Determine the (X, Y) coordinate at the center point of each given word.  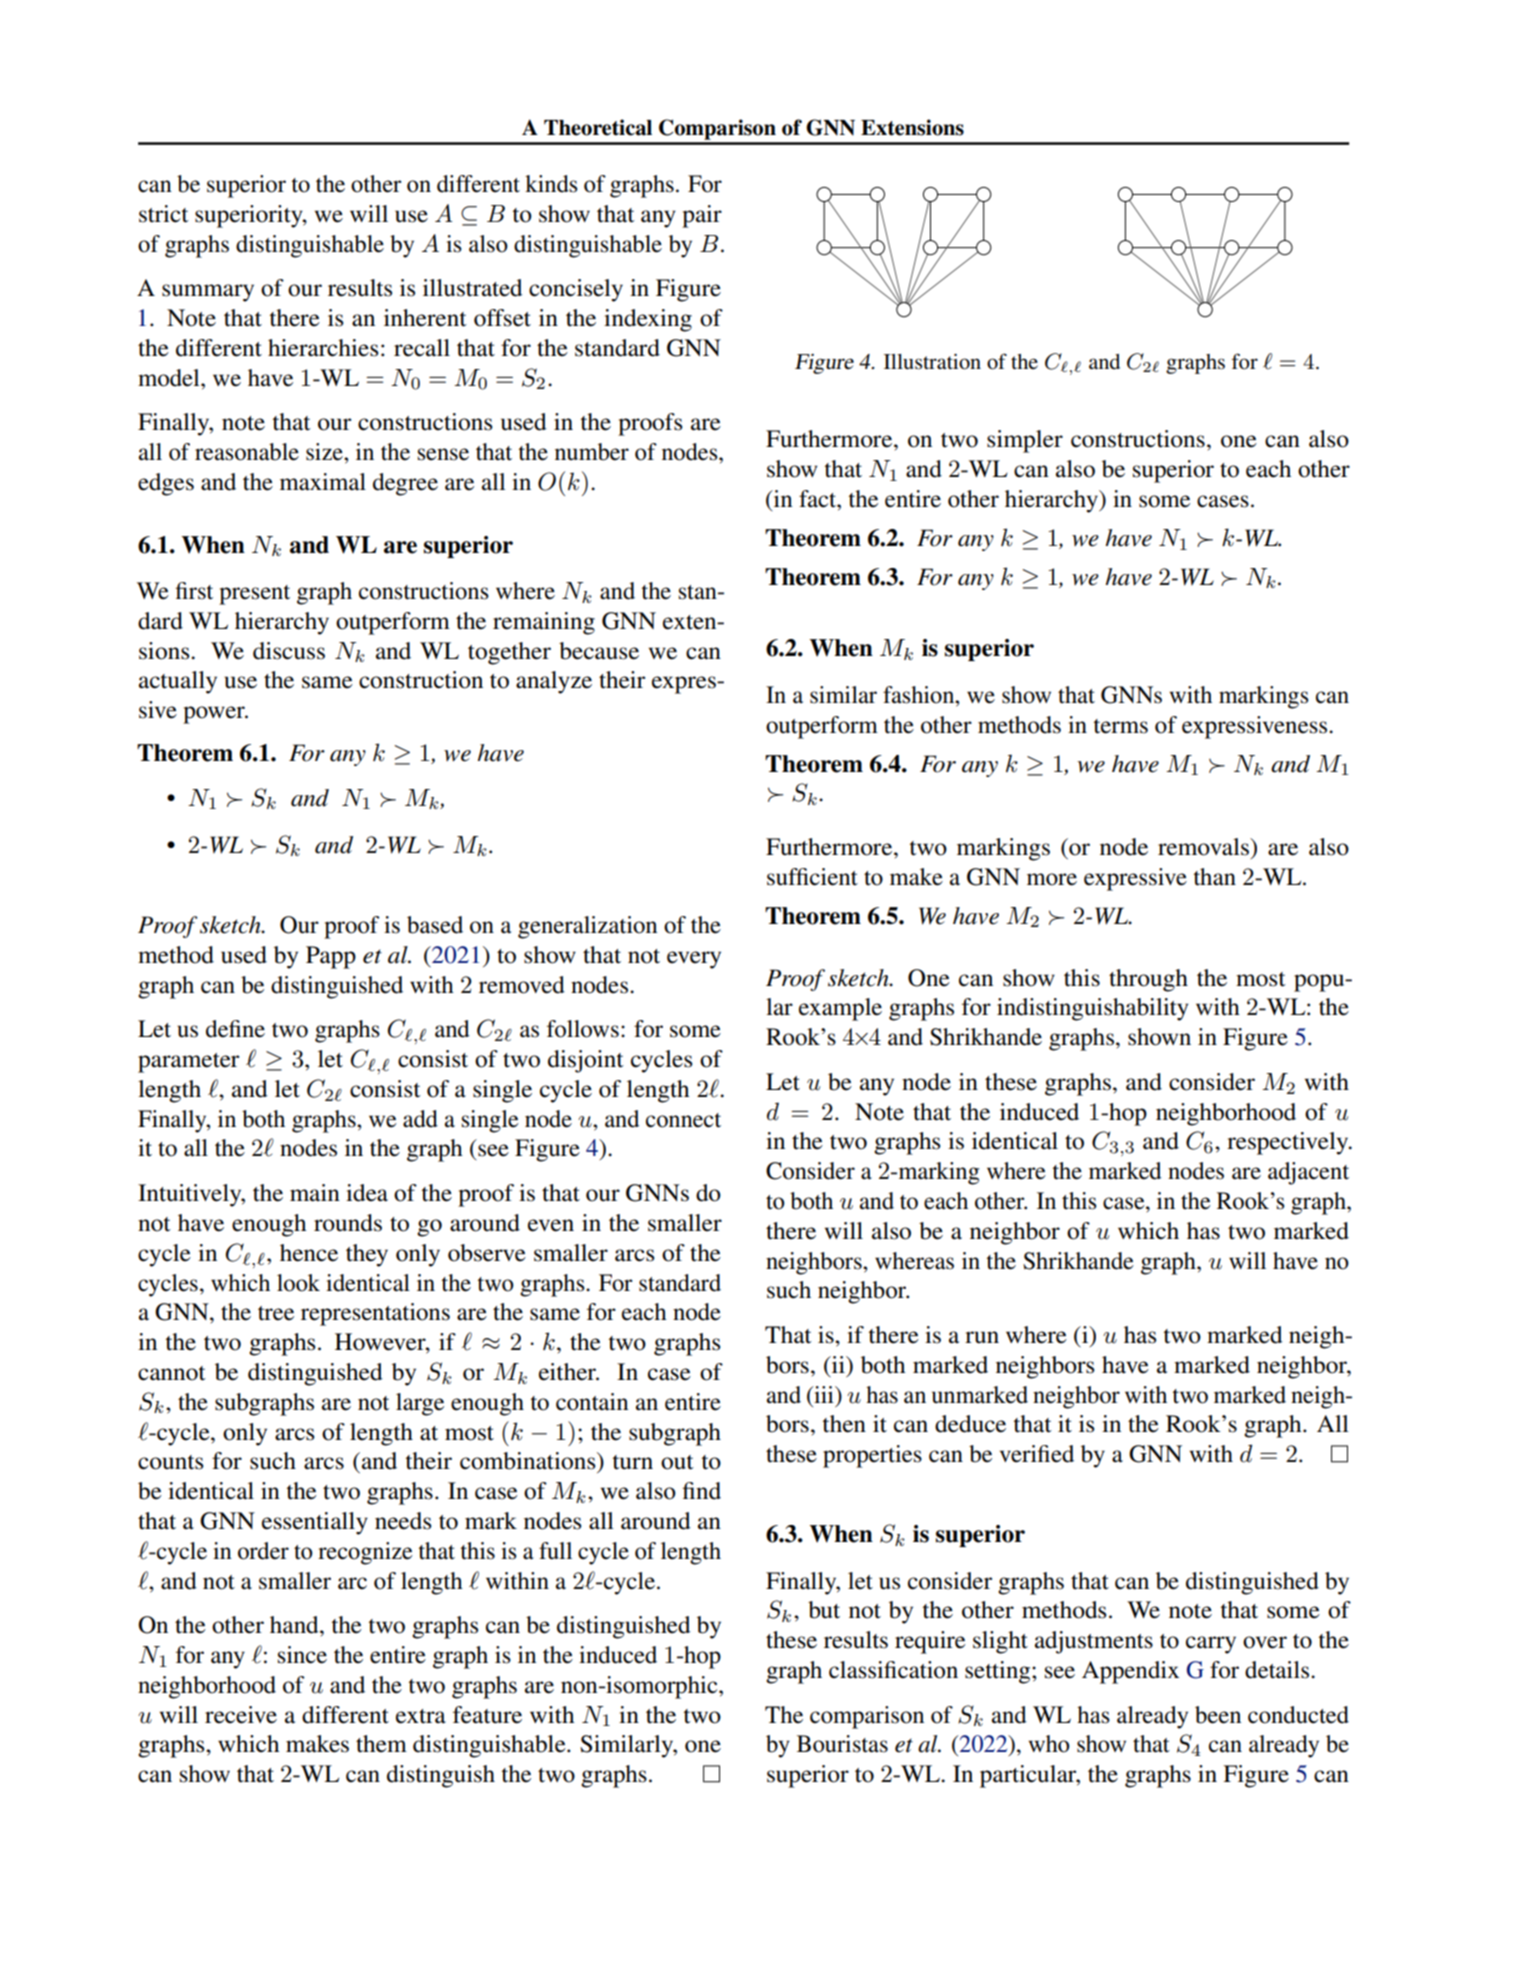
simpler (1025, 441)
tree (276, 1313)
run (982, 1337)
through (1148, 980)
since (302, 1655)
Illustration (932, 362)
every (694, 960)
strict (163, 214)
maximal (323, 482)
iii (824, 1394)
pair (702, 216)
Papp (331, 957)
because (599, 651)
